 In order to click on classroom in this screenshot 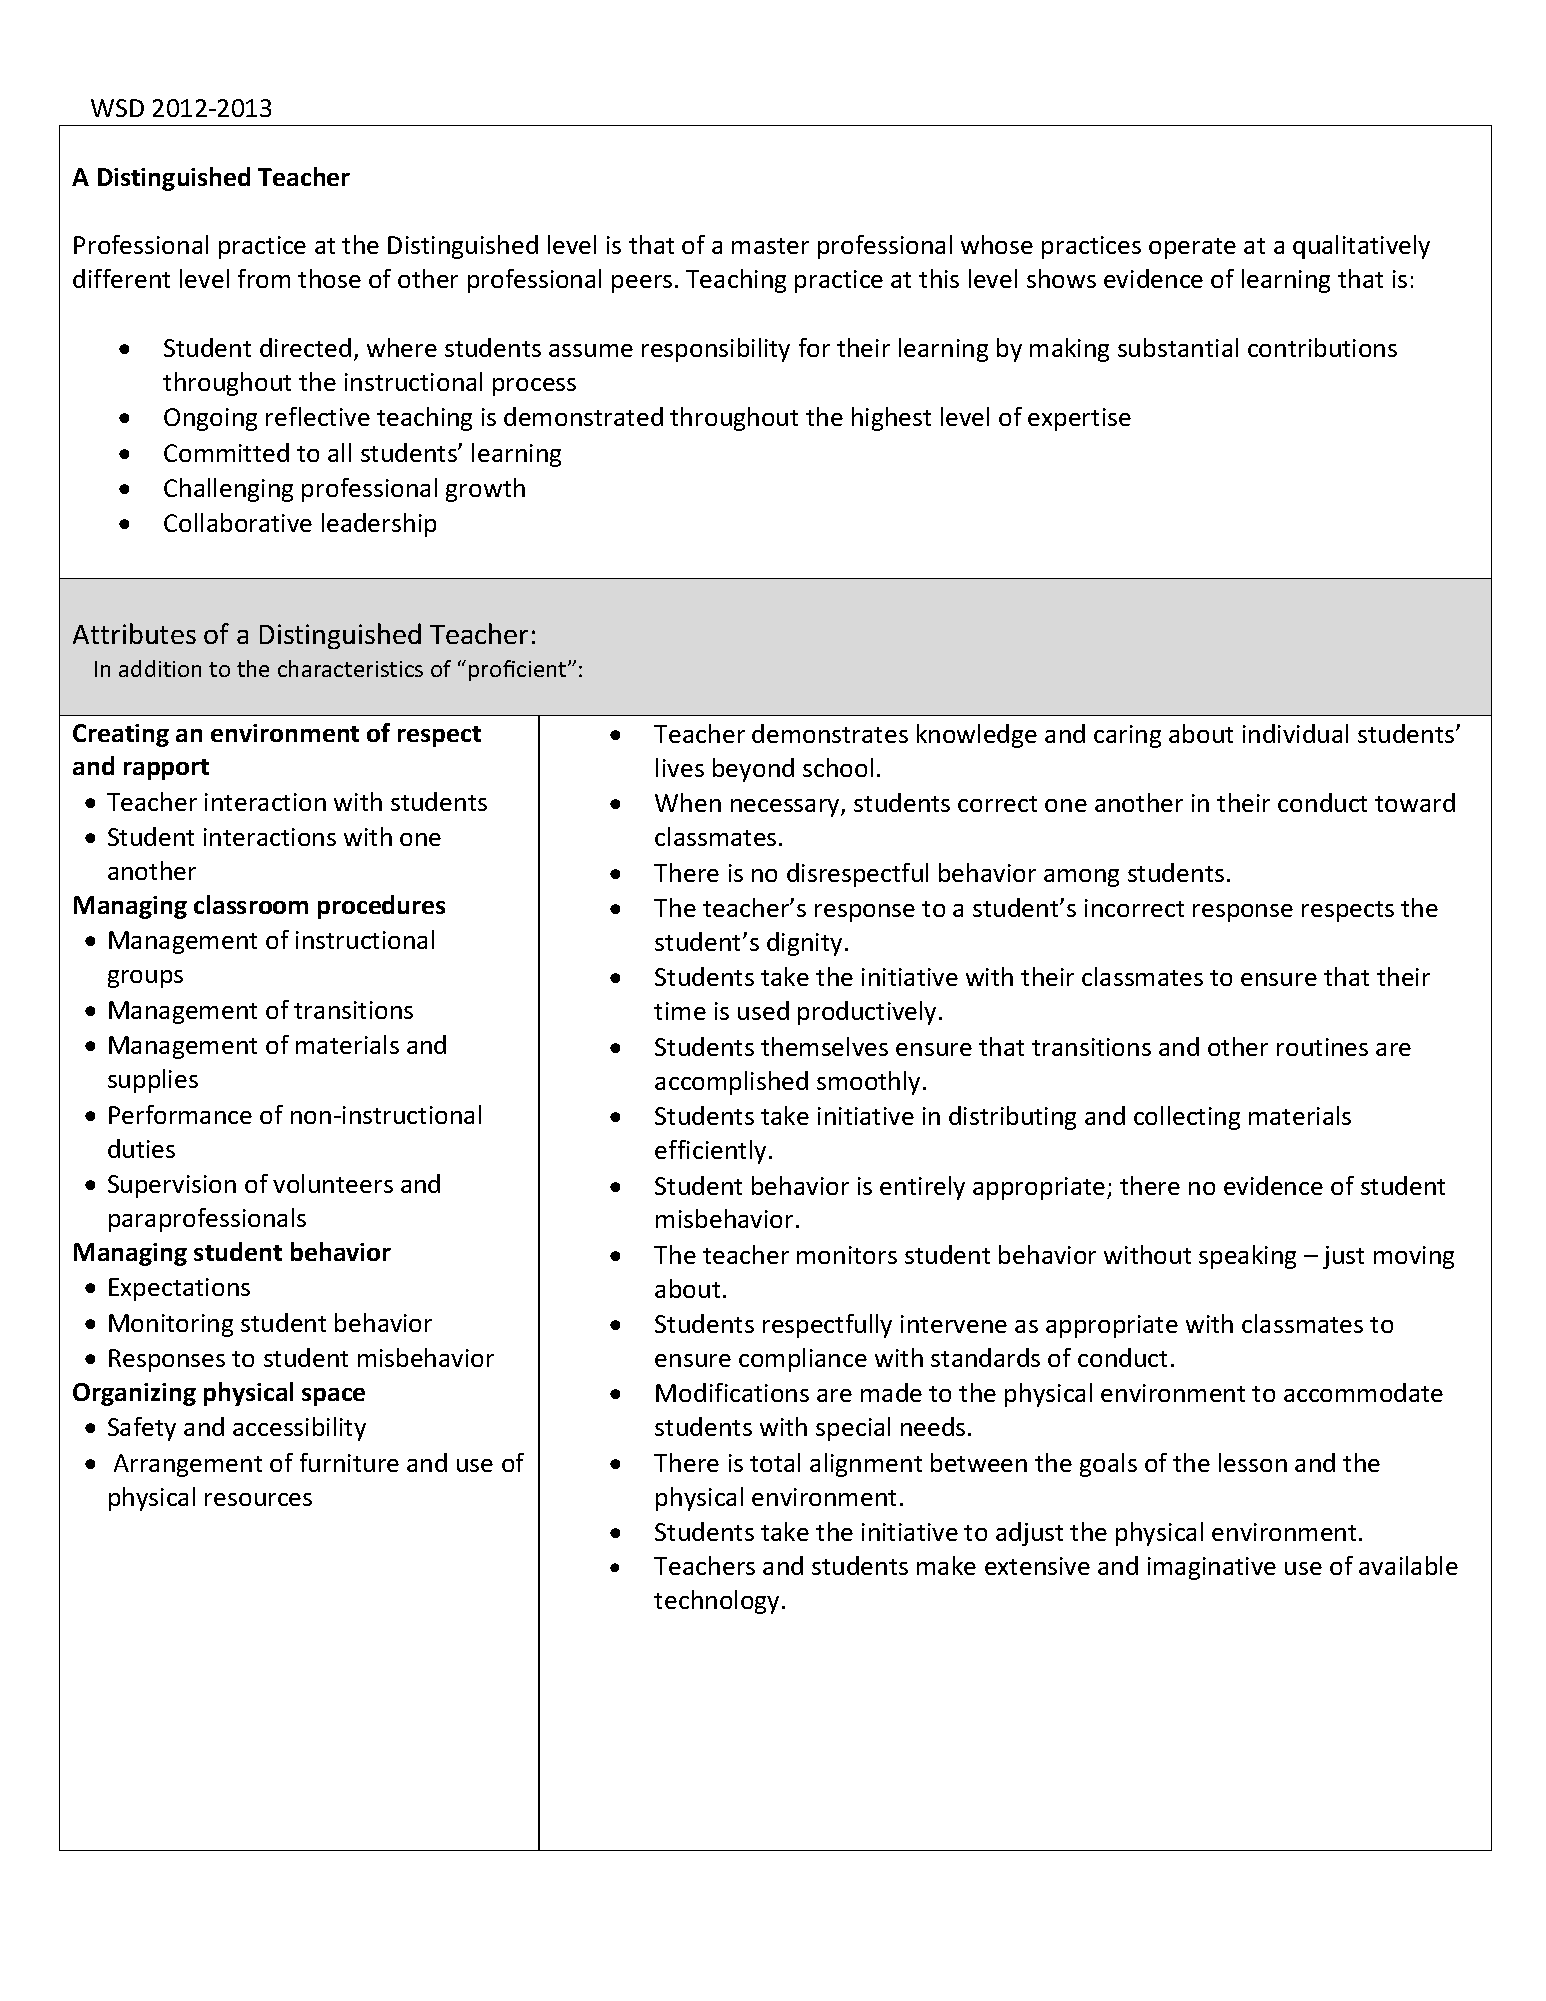, I will do `click(251, 904)`.
